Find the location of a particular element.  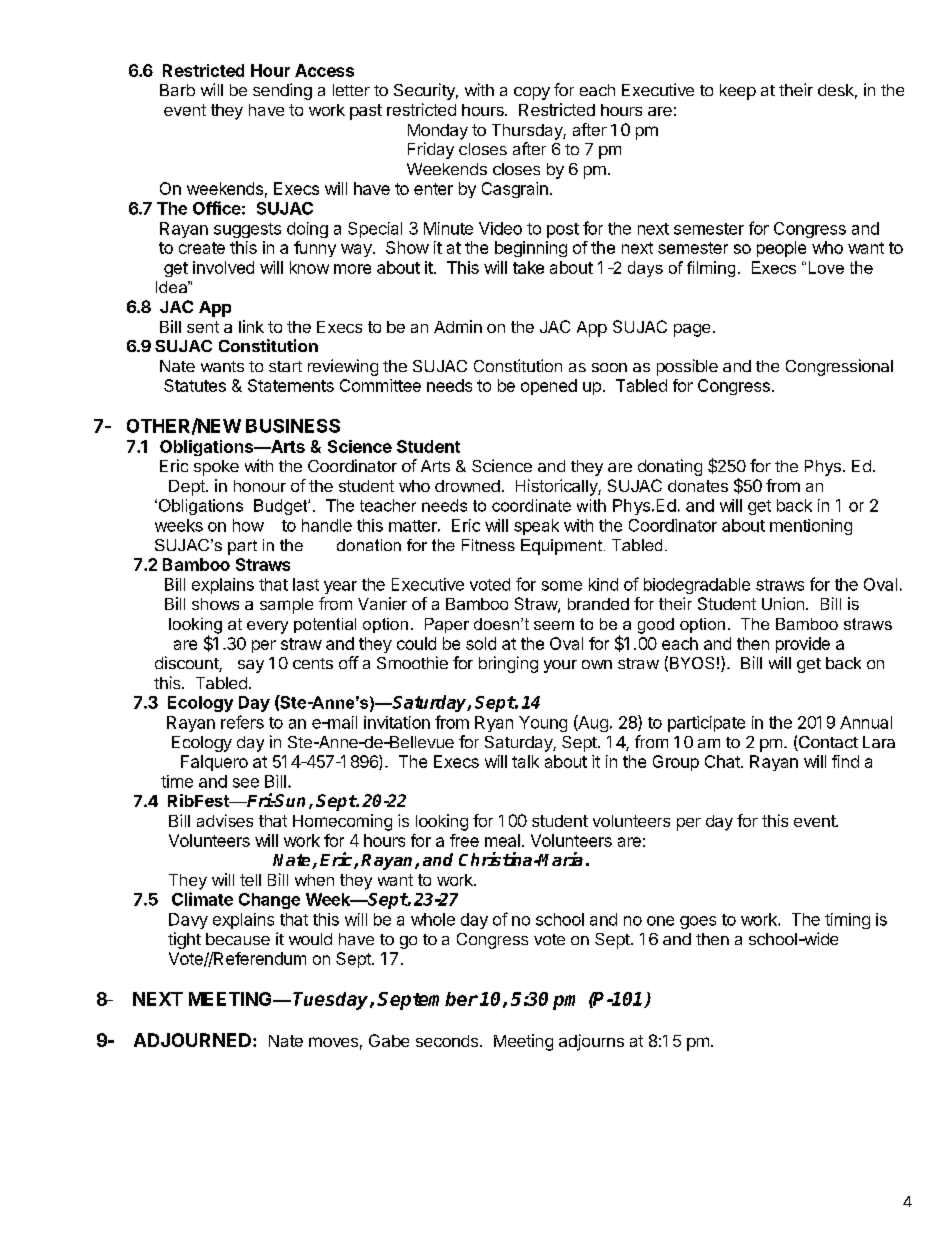

mentioning is located at coordinates (811, 527).
